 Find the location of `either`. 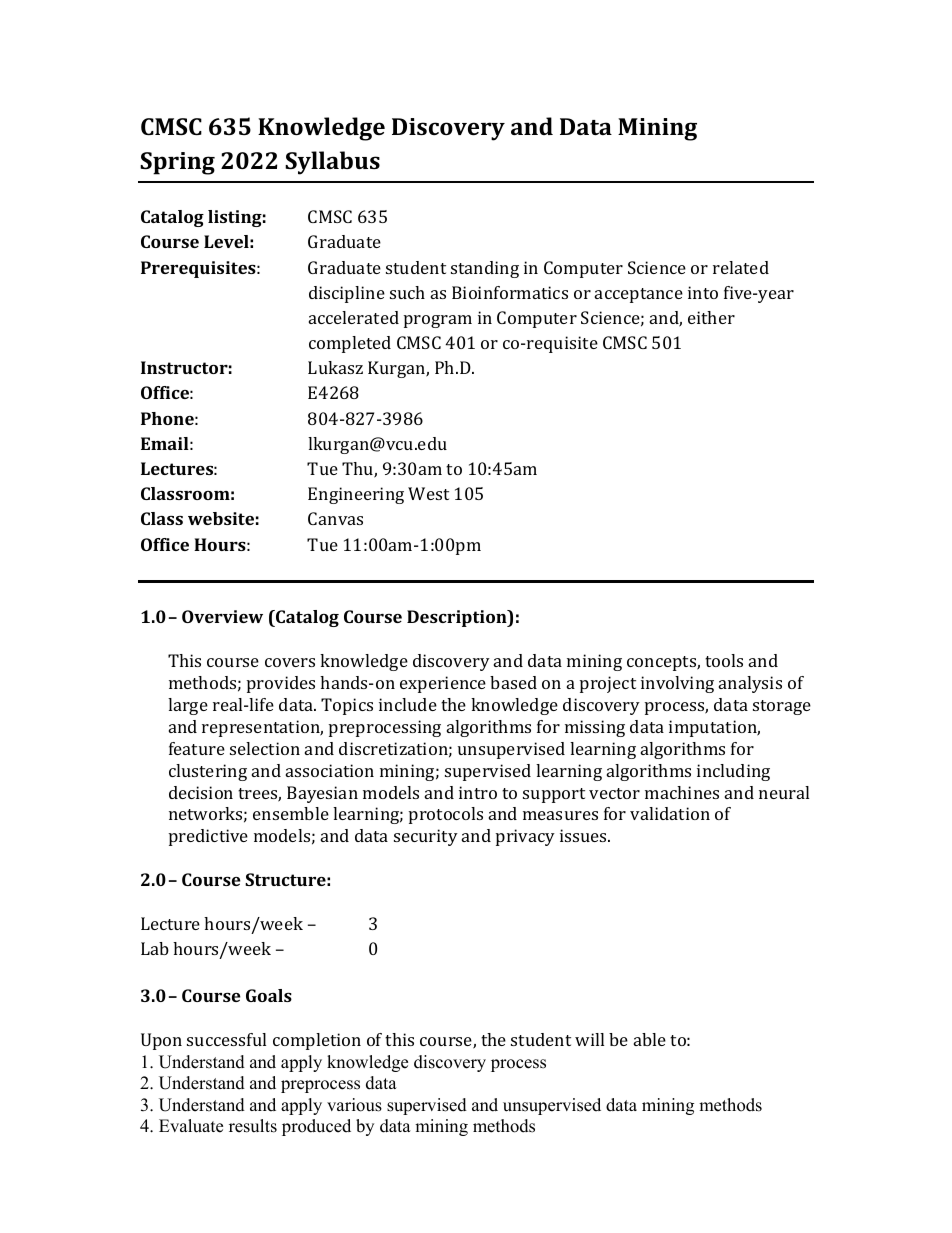

either is located at coordinates (711, 317).
